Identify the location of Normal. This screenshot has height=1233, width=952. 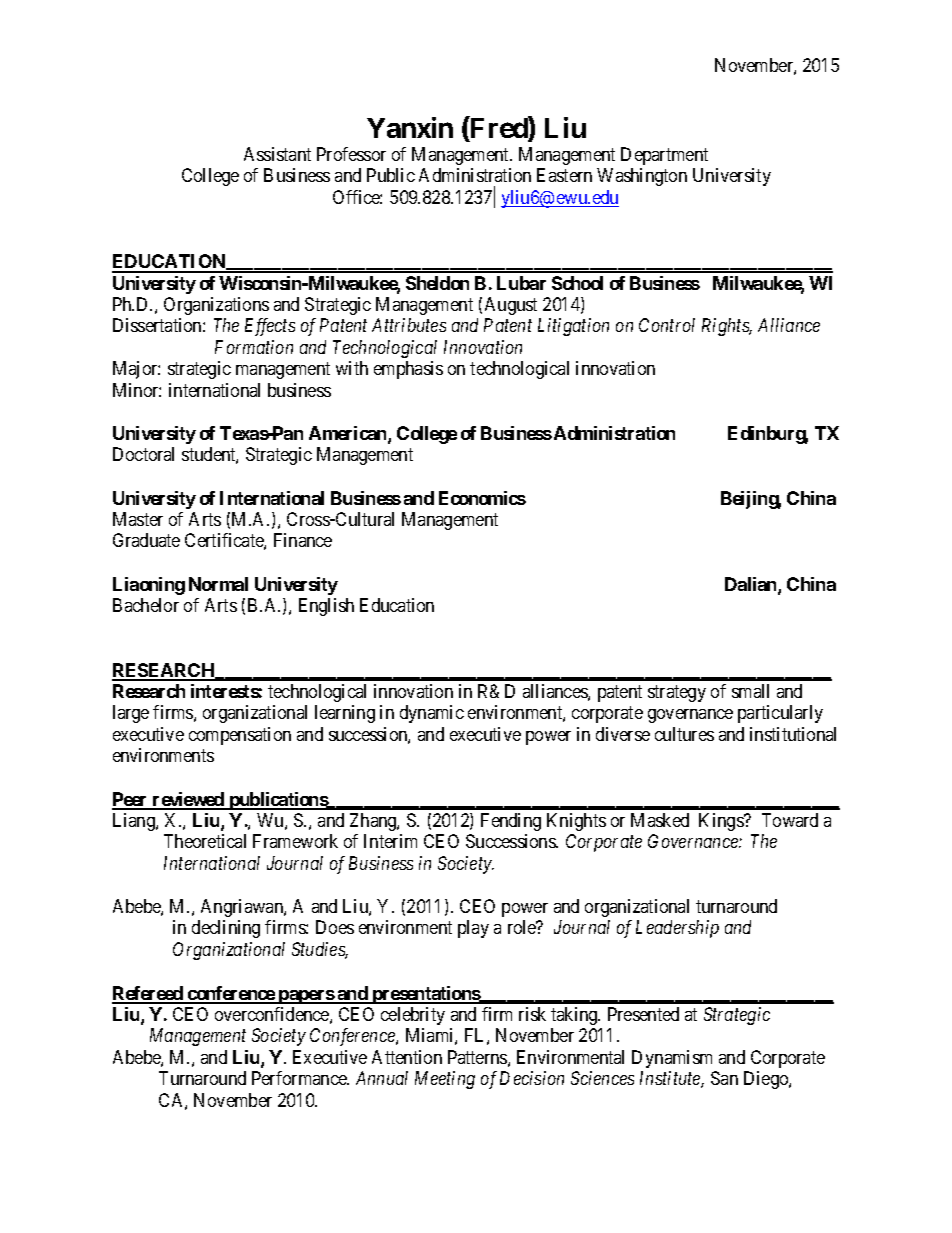
(218, 584).
